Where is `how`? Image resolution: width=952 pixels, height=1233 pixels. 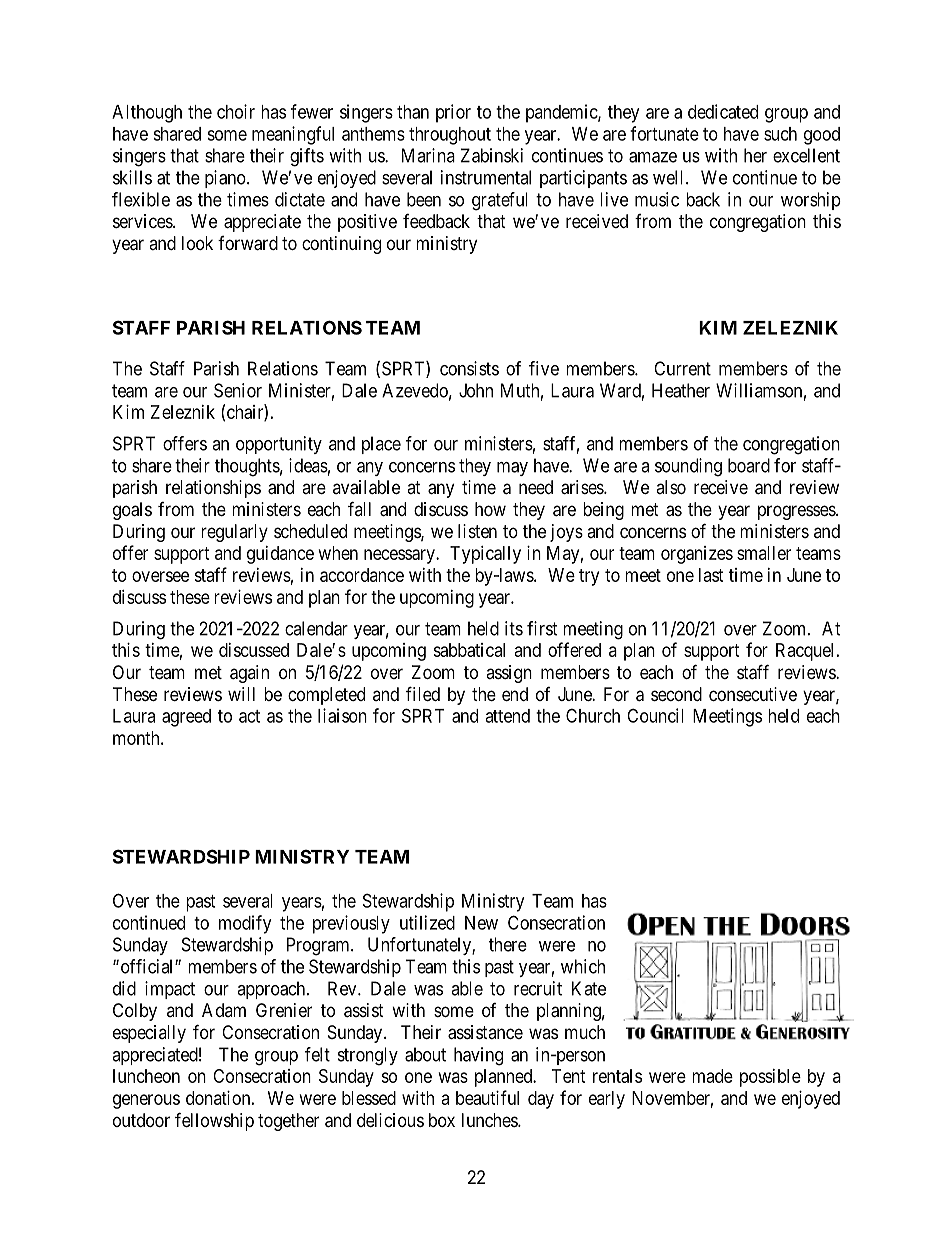 how is located at coordinates (490, 509).
